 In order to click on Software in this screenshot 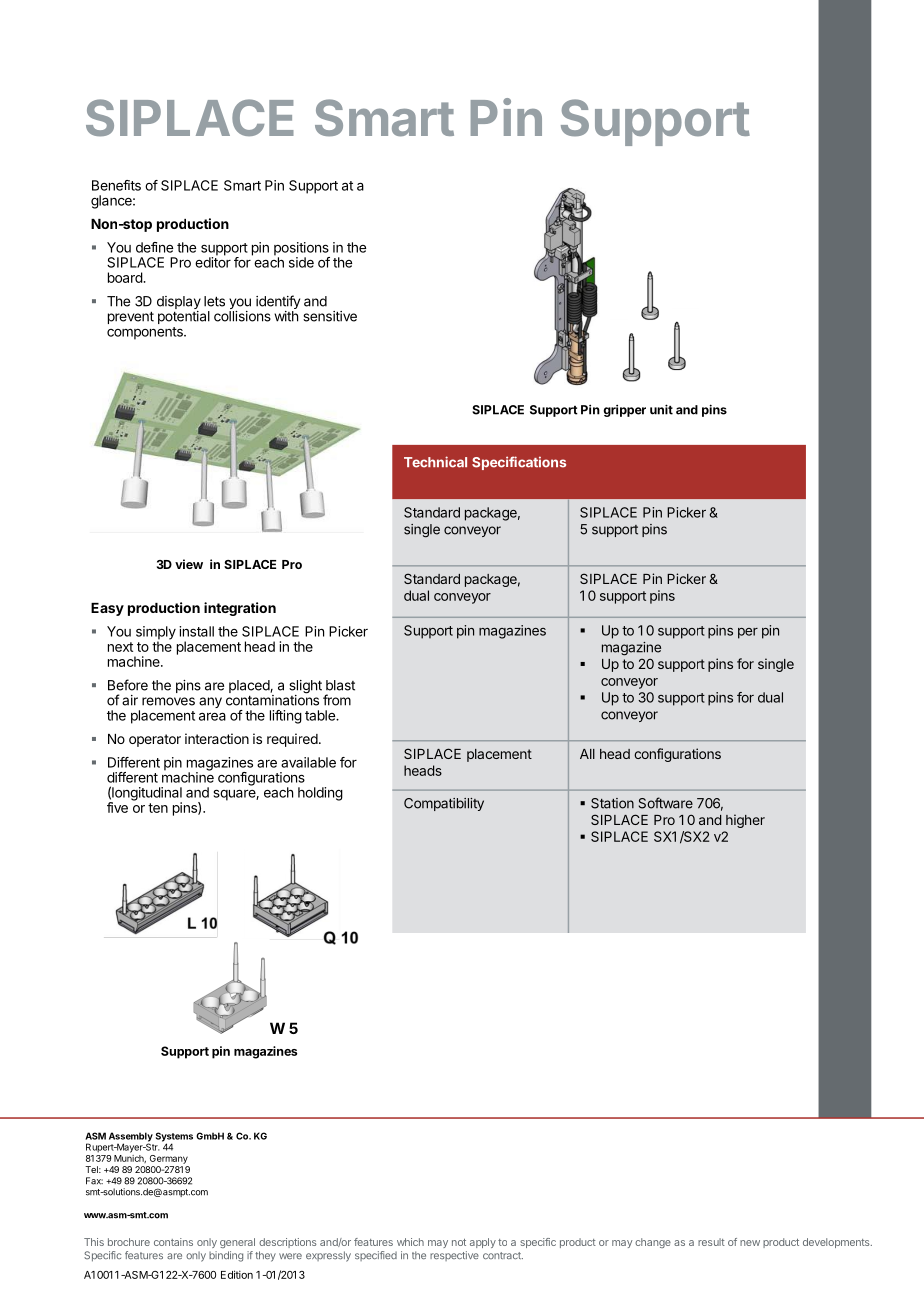, I will do `click(666, 803)`.
